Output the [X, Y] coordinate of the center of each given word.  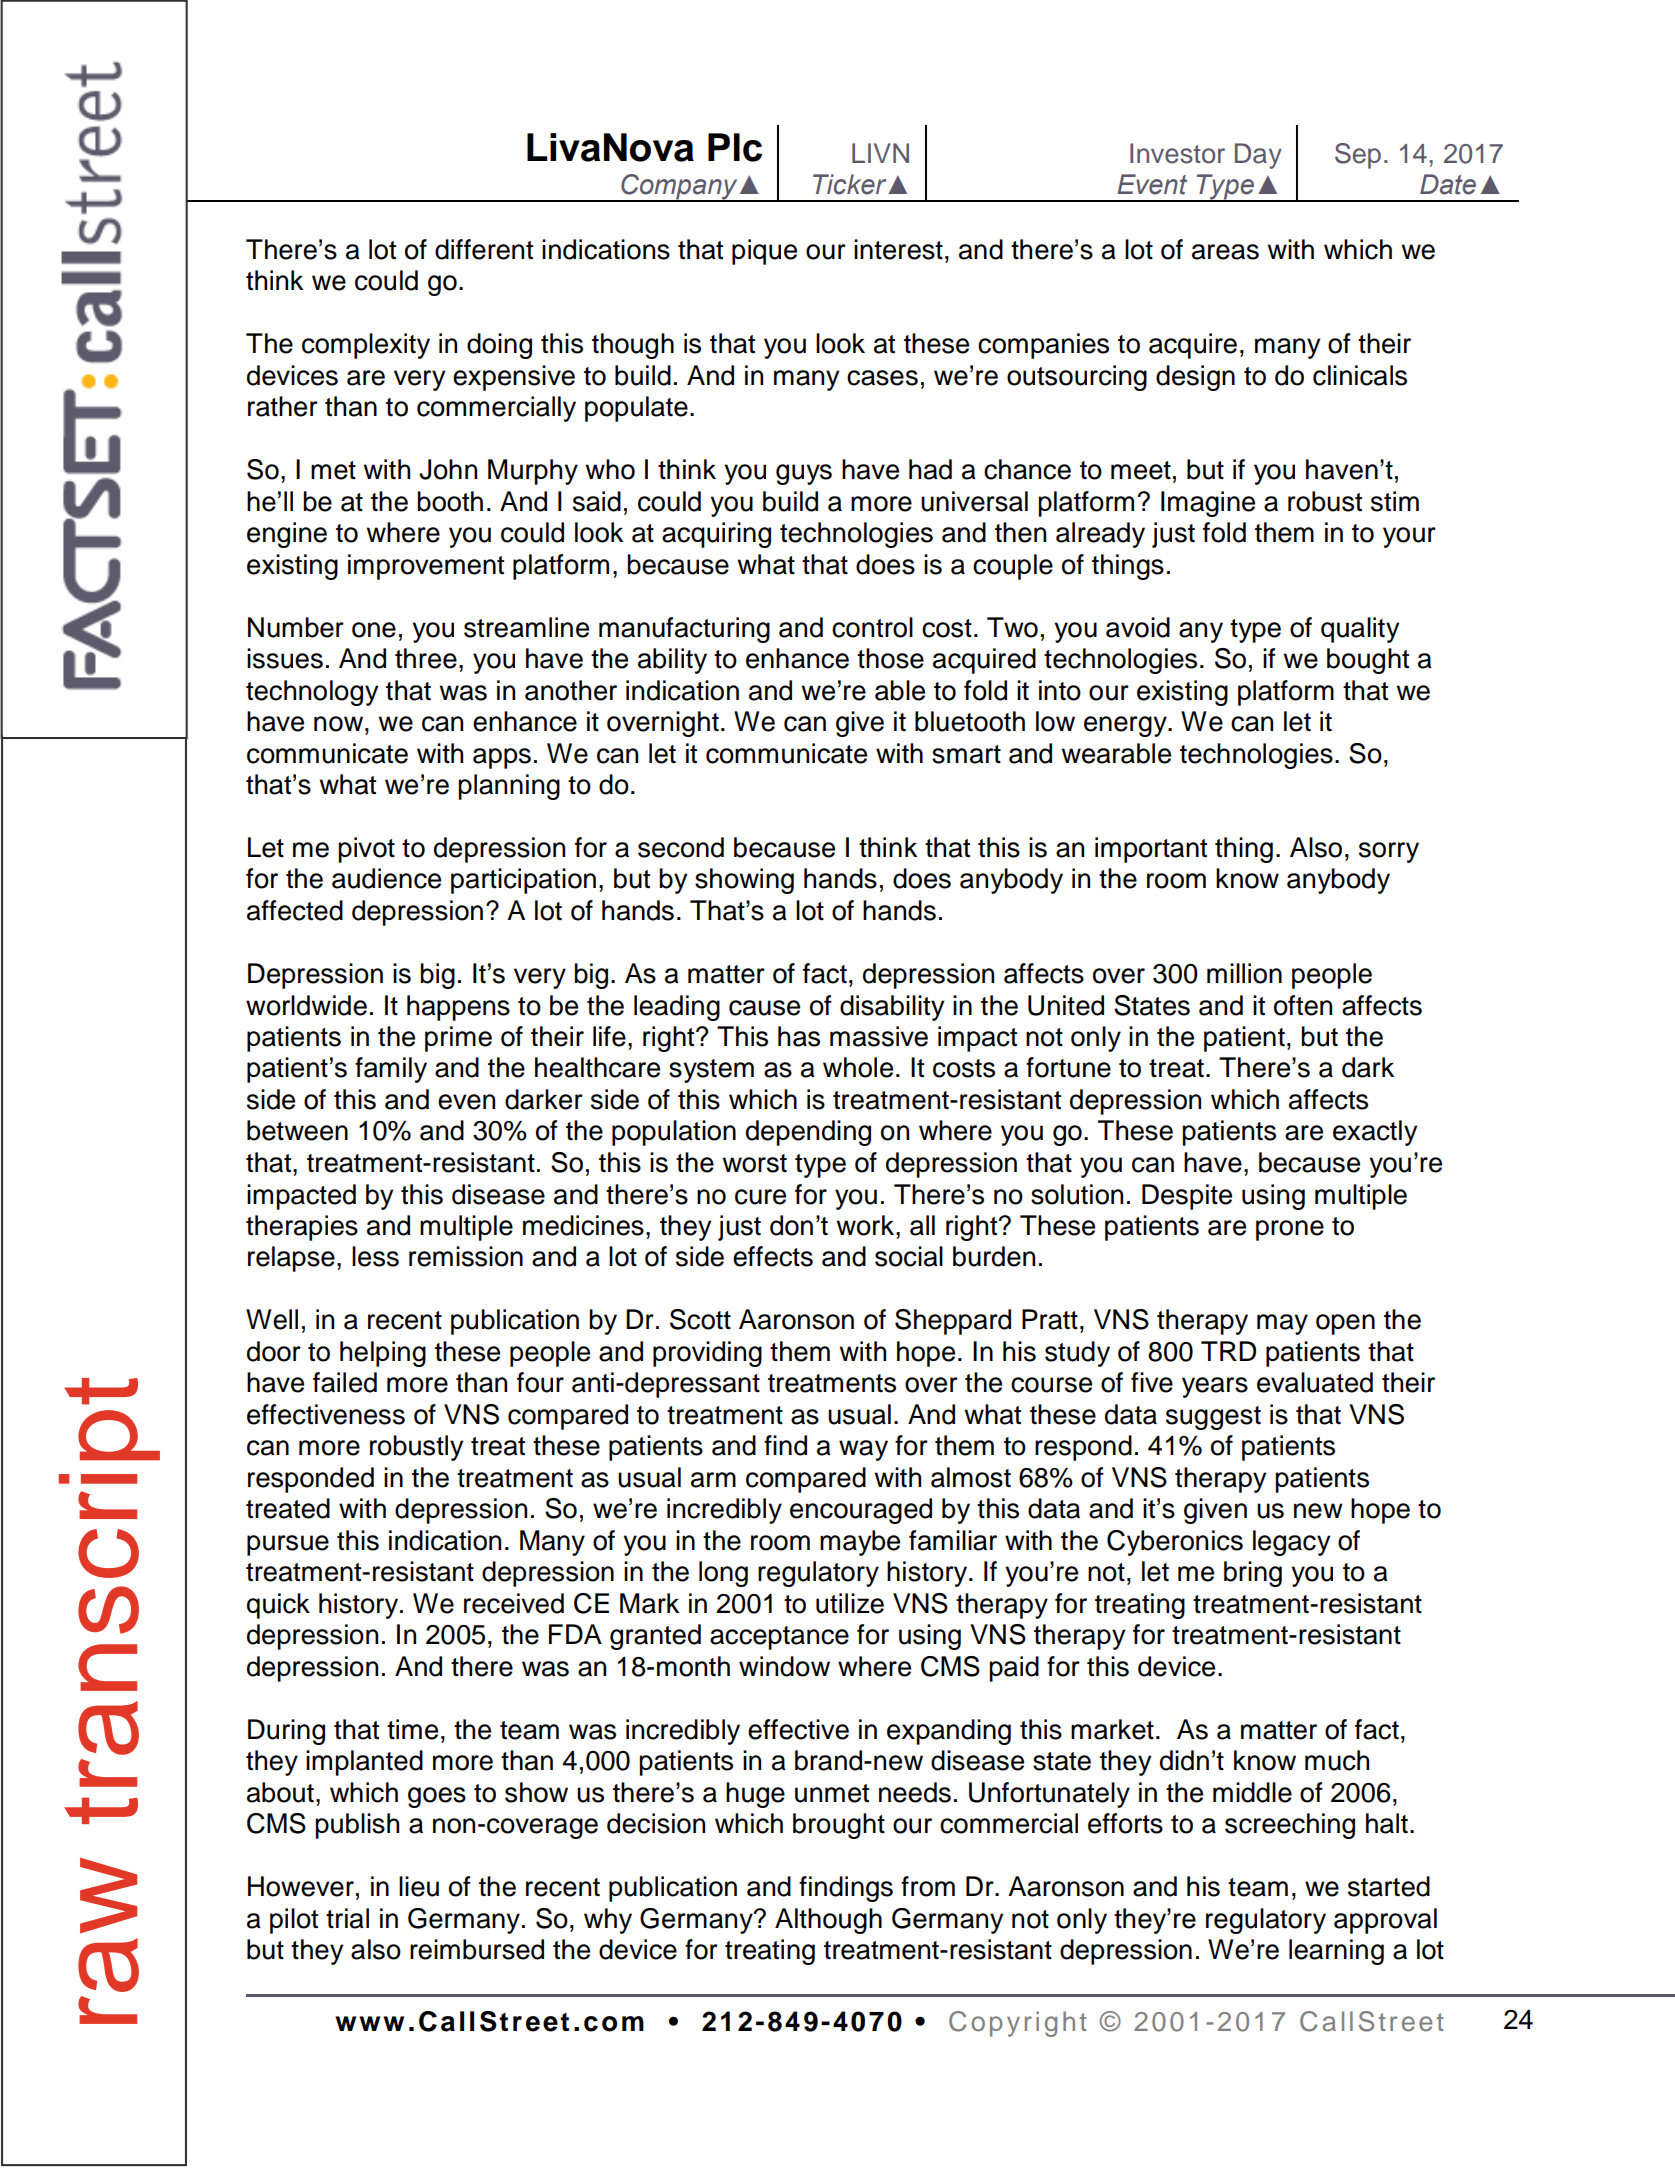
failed [345, 1382]
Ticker [851, 184]
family [391, 1070]
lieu [419, 1886]
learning [1336, 1952]
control [872, 627]
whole [858, 1067]
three [426, 658]
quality [1360, 630]
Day [1258, 156]
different [484, 249]
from [928, 1886]
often [1303, 1005]
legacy [1291, 1543]
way [863, 1450]
